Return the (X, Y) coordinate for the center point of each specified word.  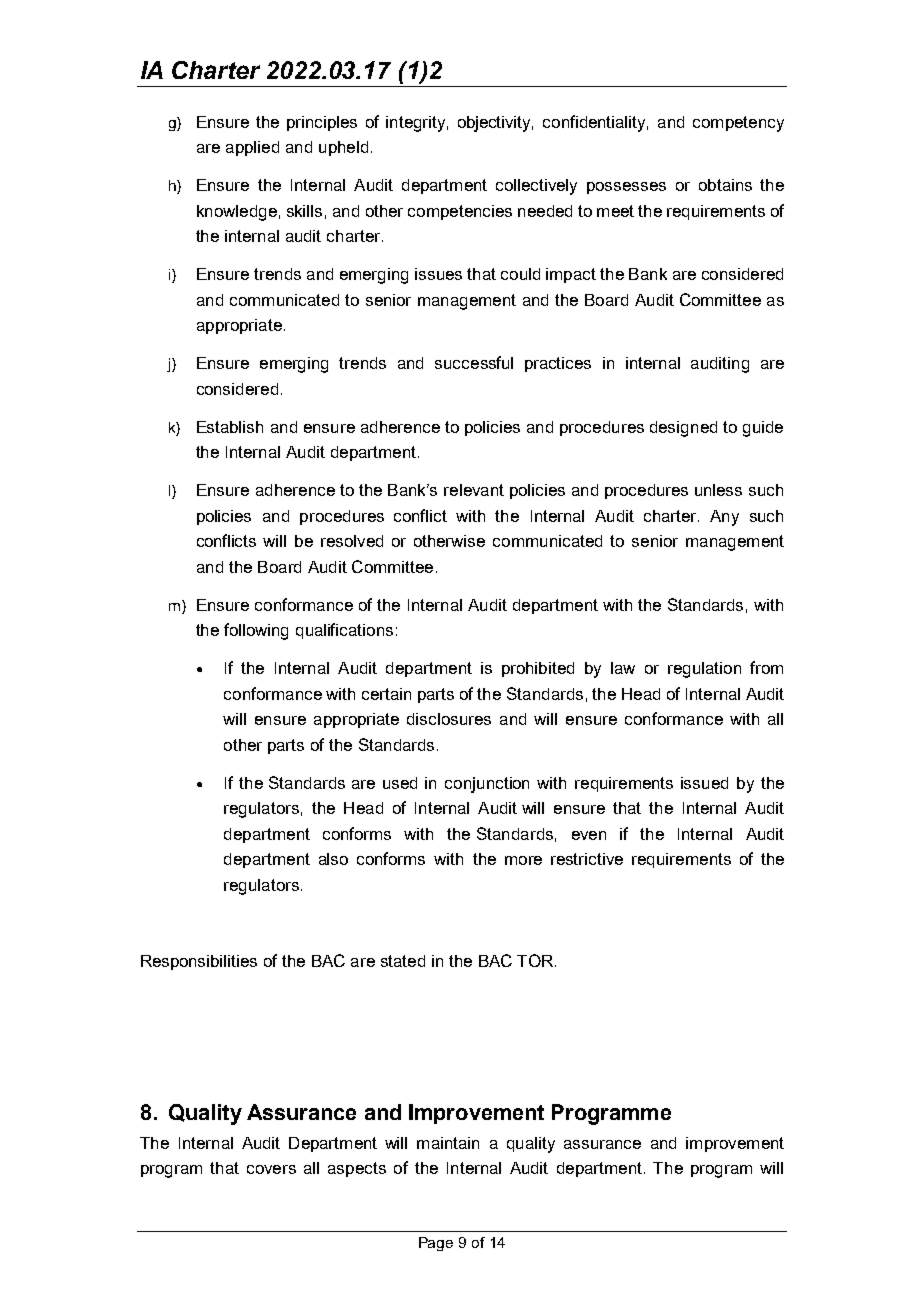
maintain (448, 1143)
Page (436, 1244)
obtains (725, 185)
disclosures (449, 719)
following (256, 631)
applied (252, 148)
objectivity (495, 124)
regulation (704, 670)
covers (271, 1169)
